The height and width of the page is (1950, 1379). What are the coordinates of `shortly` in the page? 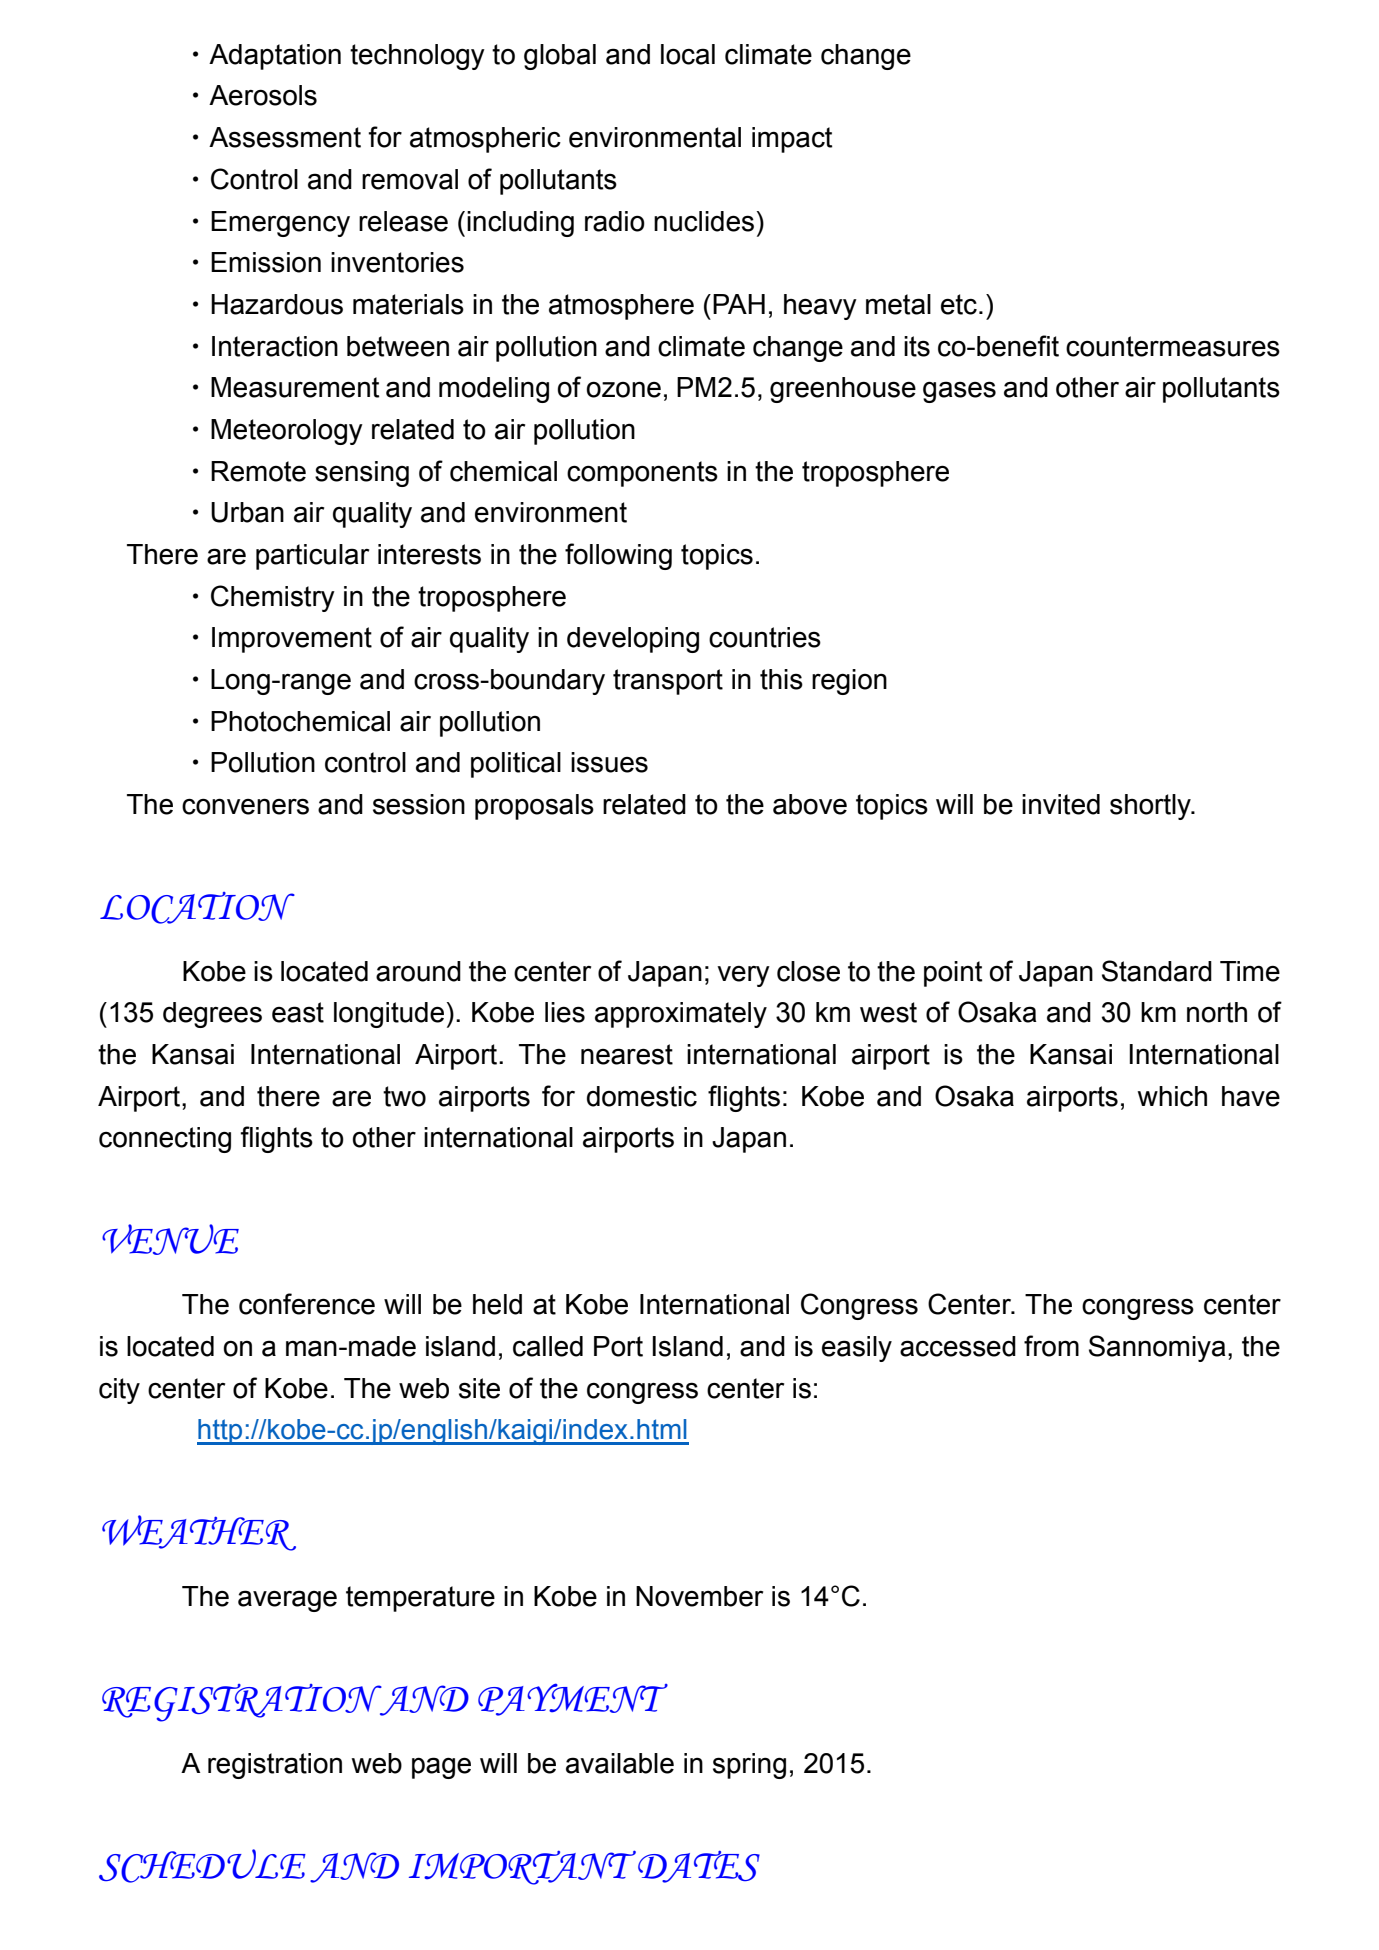 It's located at (1151, 807).
